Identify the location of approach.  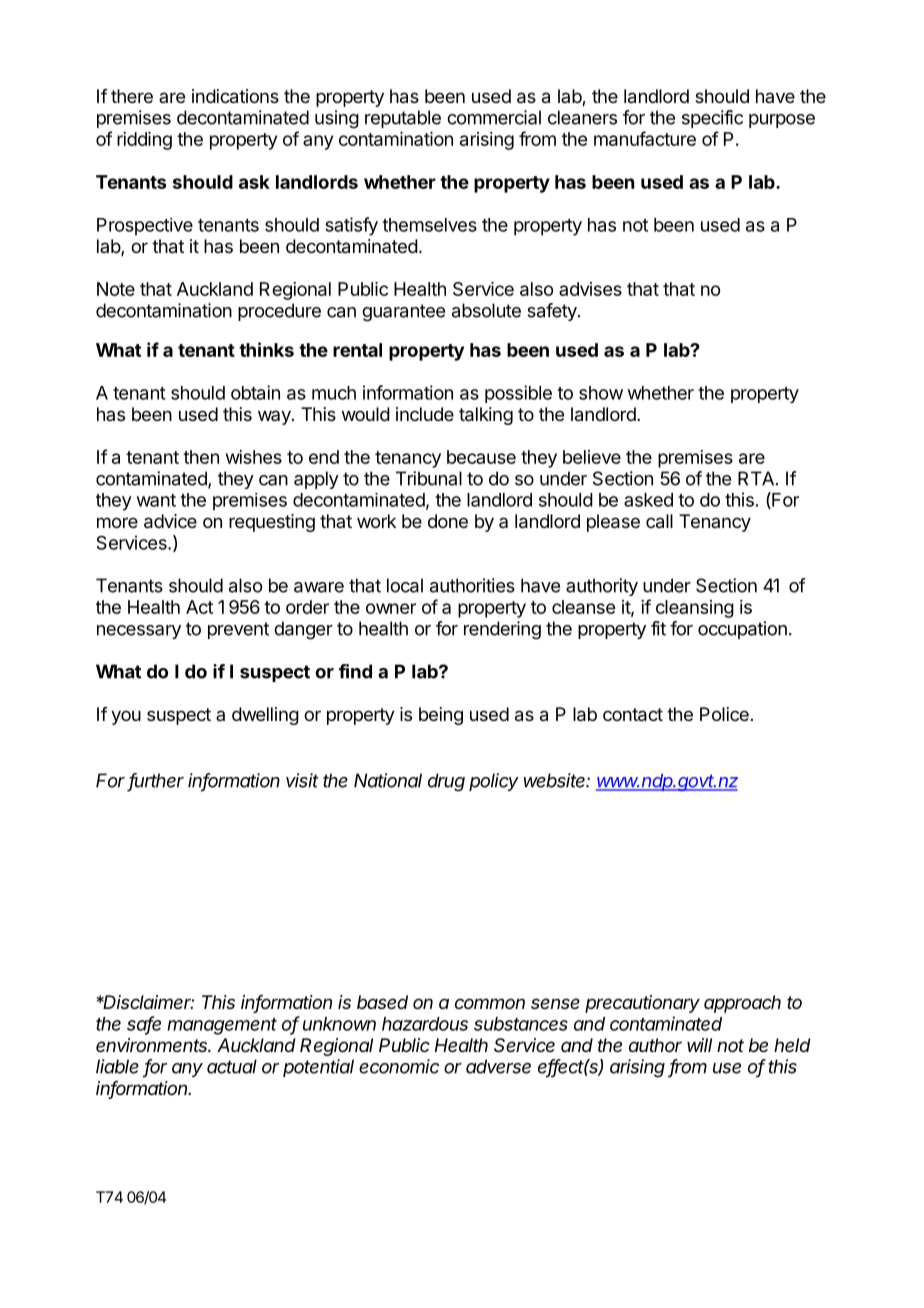
(742, 1004).
